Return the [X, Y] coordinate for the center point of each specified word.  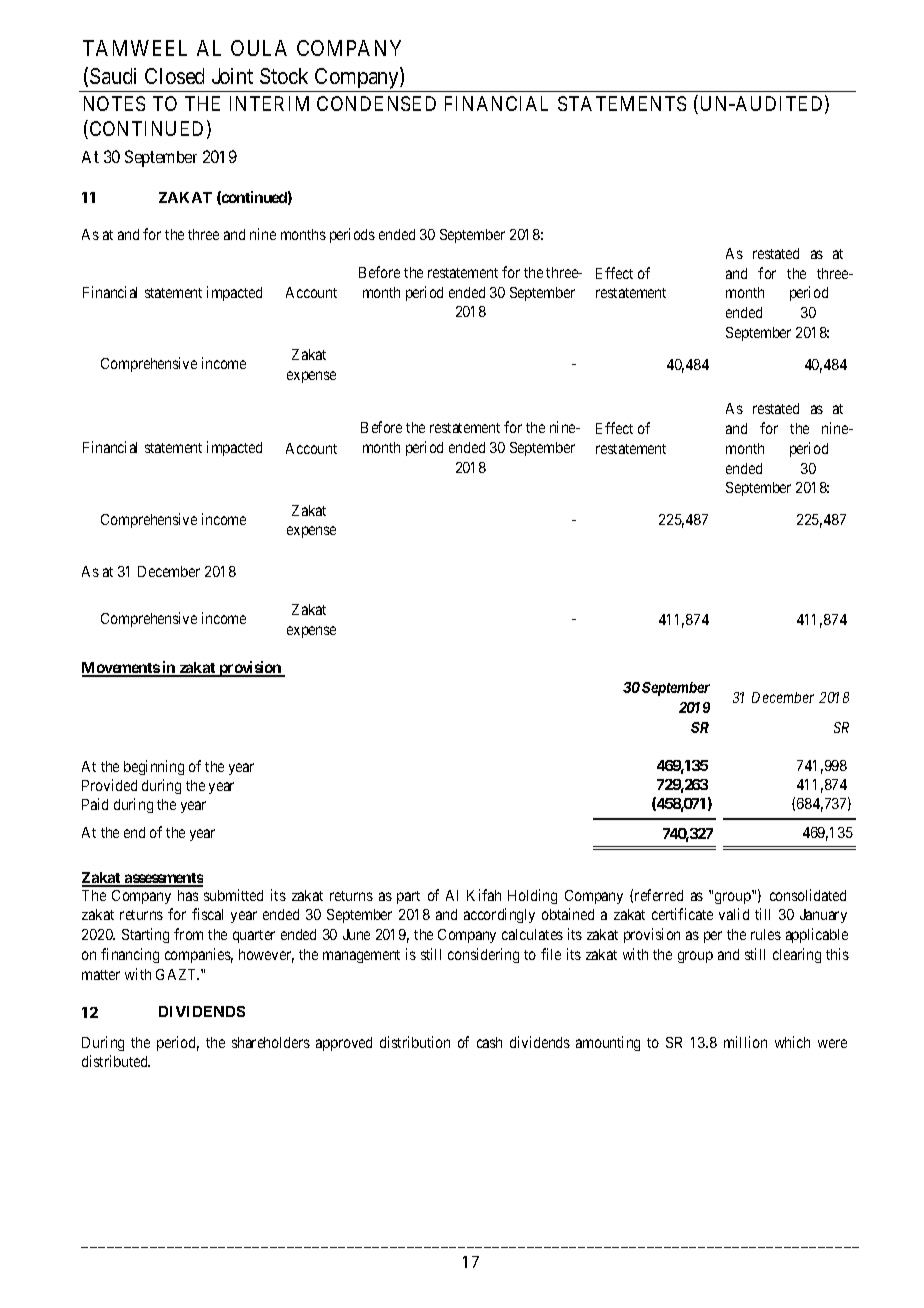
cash [489, 1042]
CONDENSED [376, 103]
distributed [116, 1061]
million [745, 1042]
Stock [284, 76]
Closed [174, 76]
